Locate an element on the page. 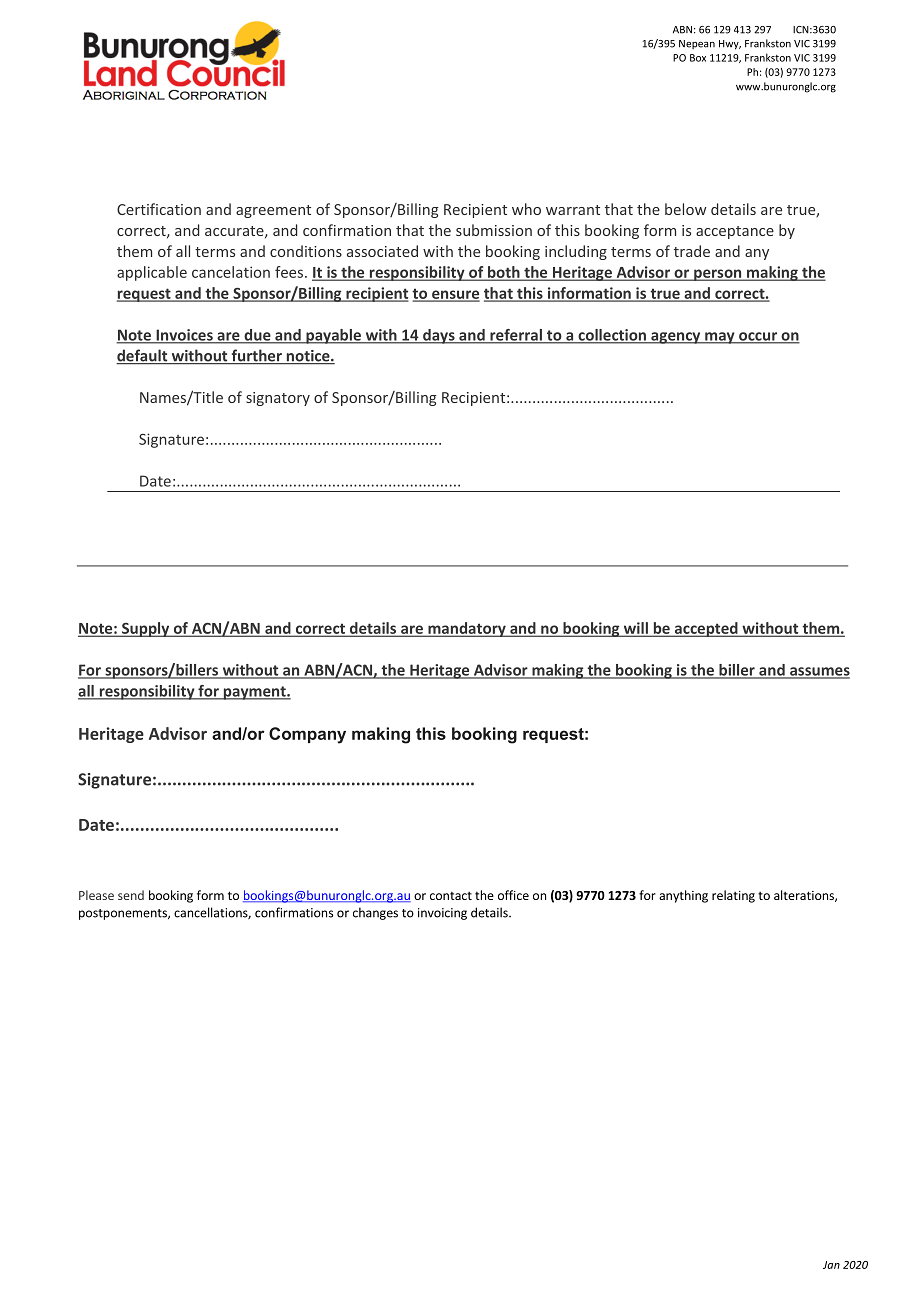  Hwy is located at coordinates (730, 45).
